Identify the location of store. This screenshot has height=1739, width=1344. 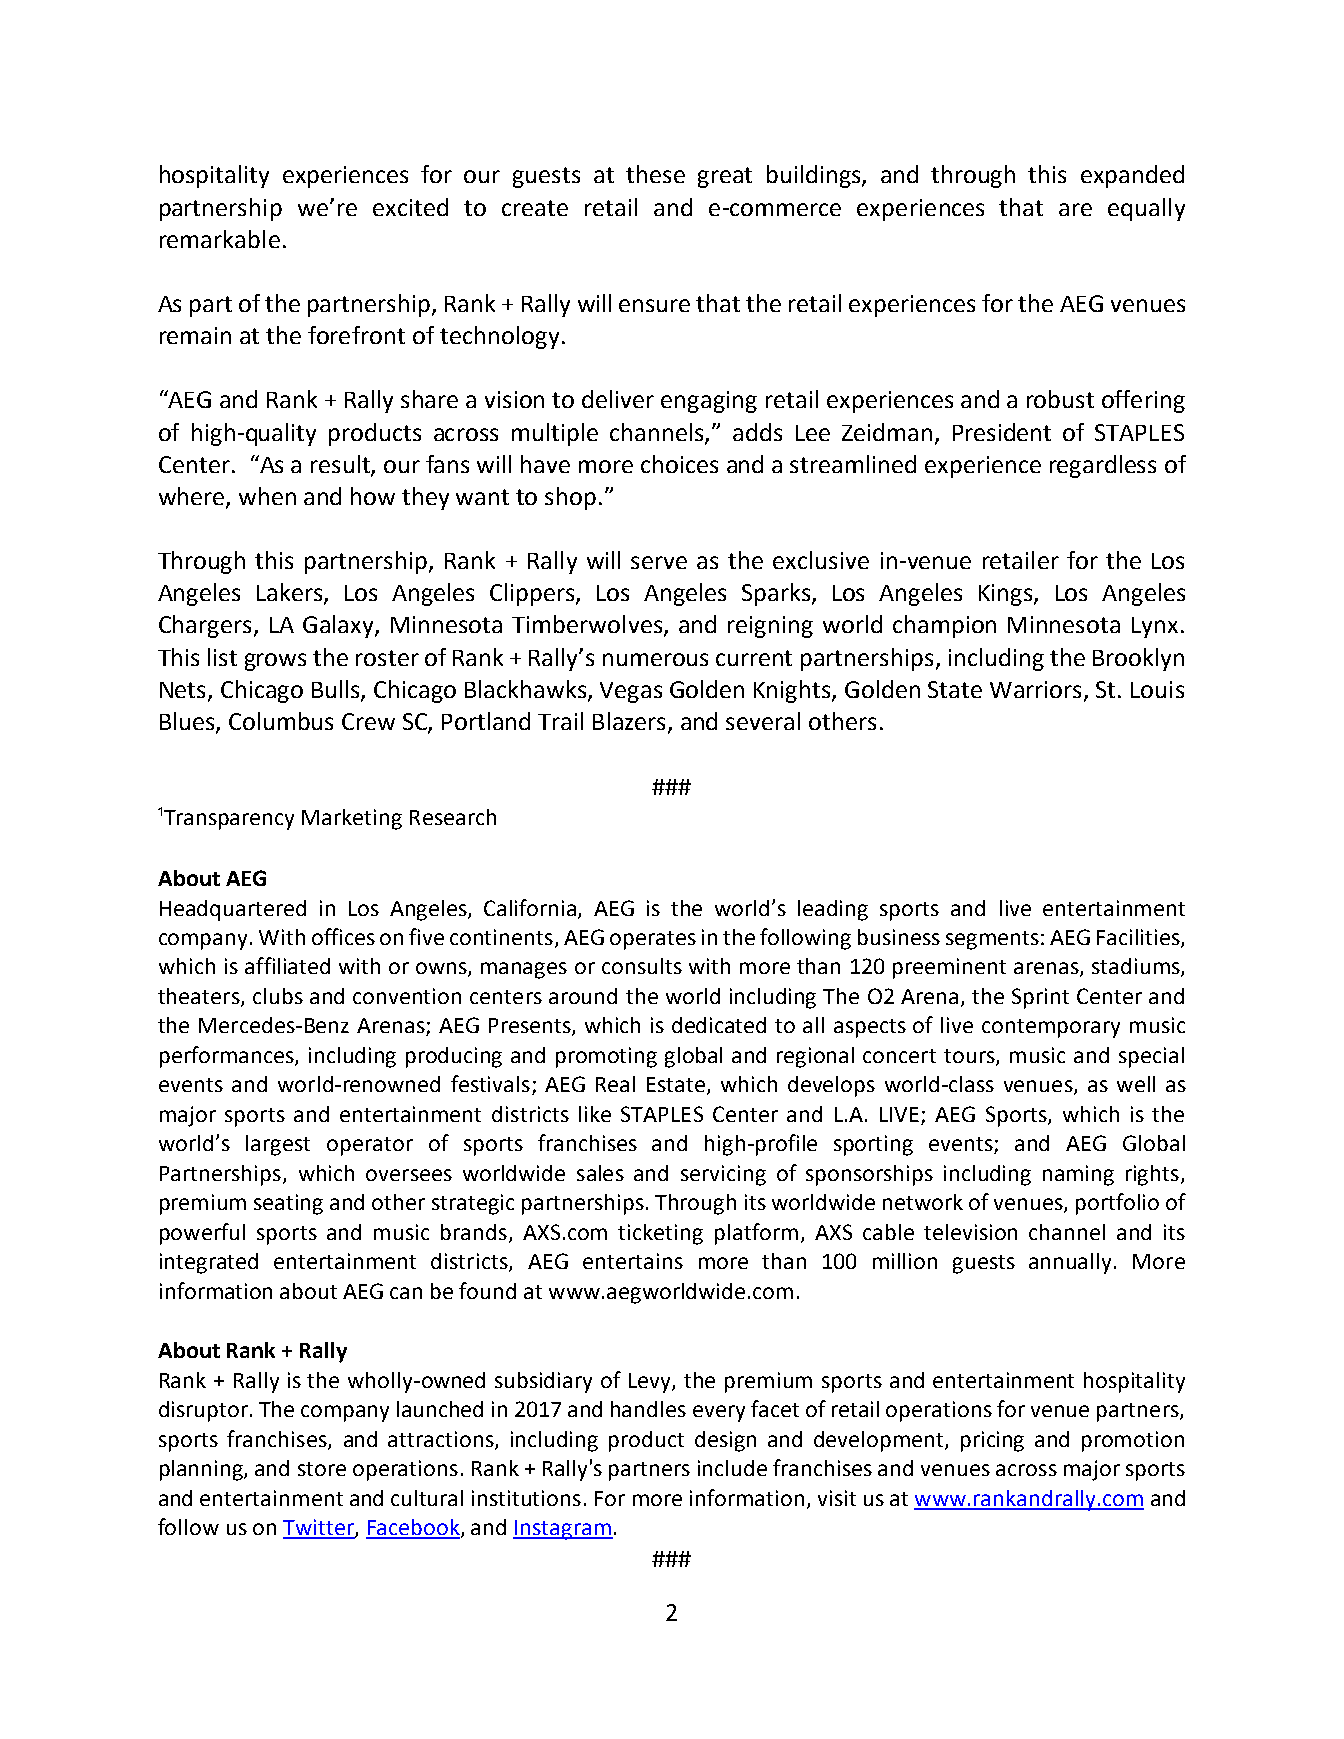
(322, 1469).
